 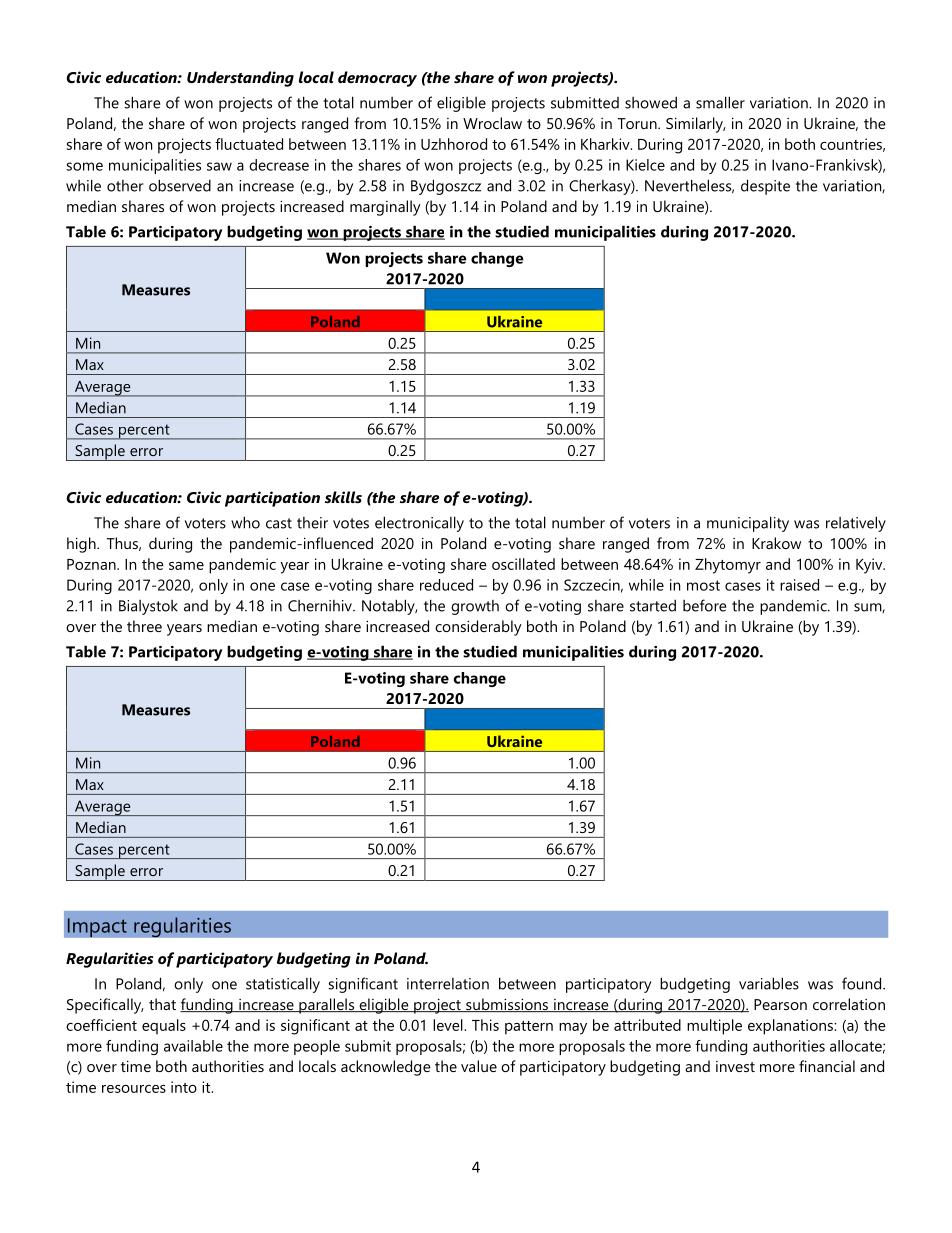 What do you see at coordinates (193, 1046) in the document?
I see `available` at bounding box center [193, 1046].
